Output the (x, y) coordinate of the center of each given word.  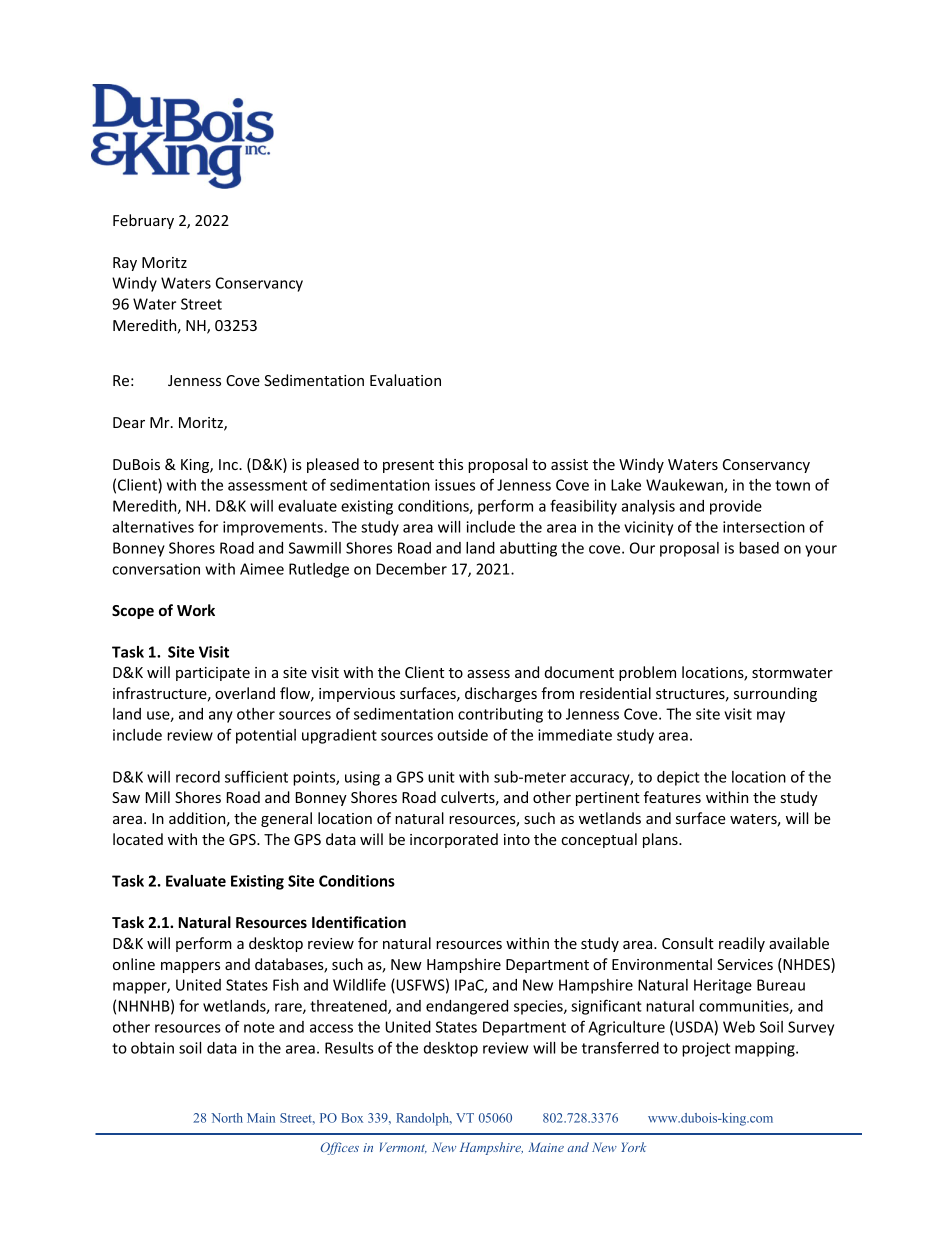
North (227, 1118)
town (792, 485)
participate (213, 674)
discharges (501, 694)
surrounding (775, 694)
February (143, 221)
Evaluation (405, 380)
